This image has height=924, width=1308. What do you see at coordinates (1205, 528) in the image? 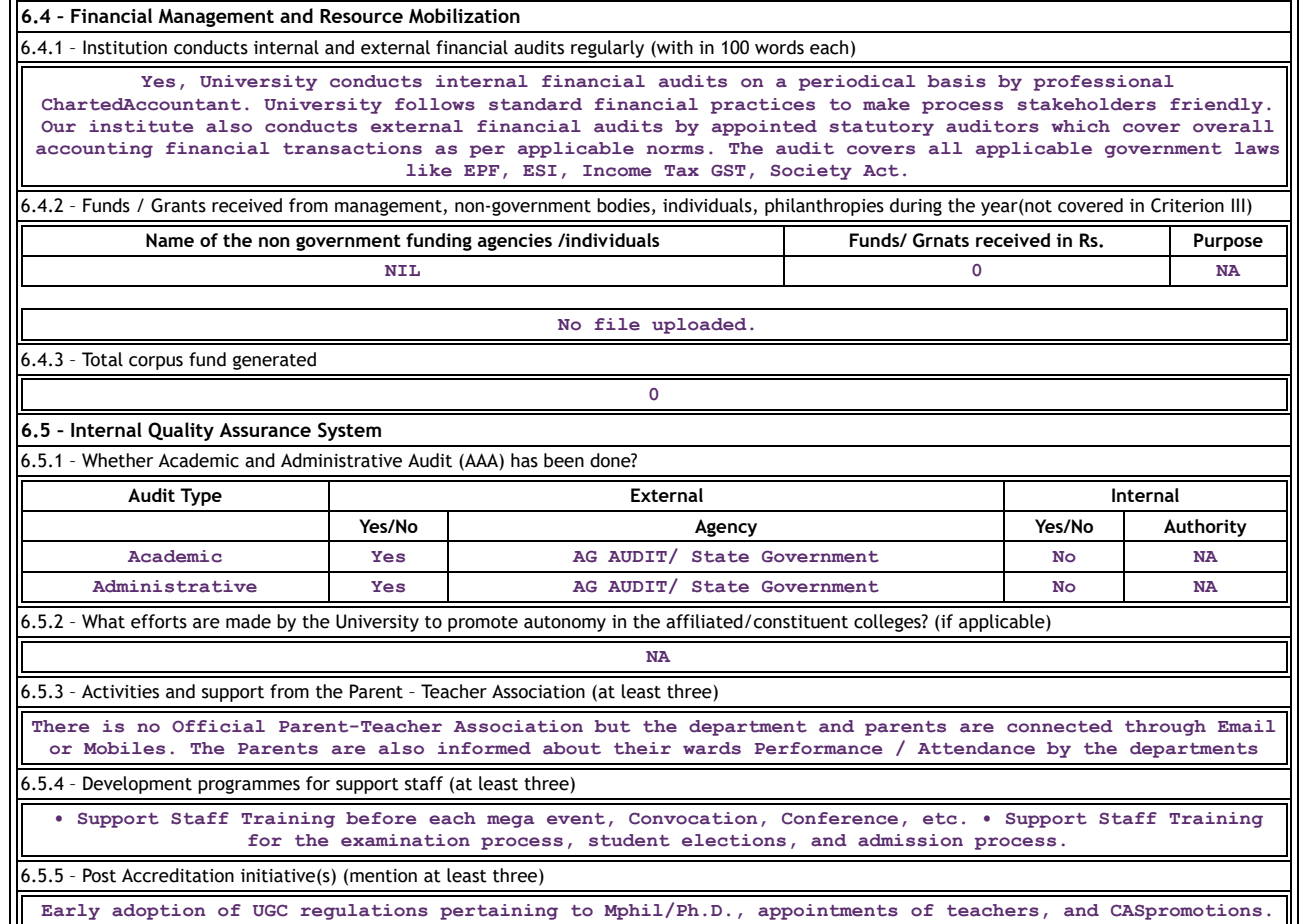
I see `Authority` at bounding box center [1205, 528].
